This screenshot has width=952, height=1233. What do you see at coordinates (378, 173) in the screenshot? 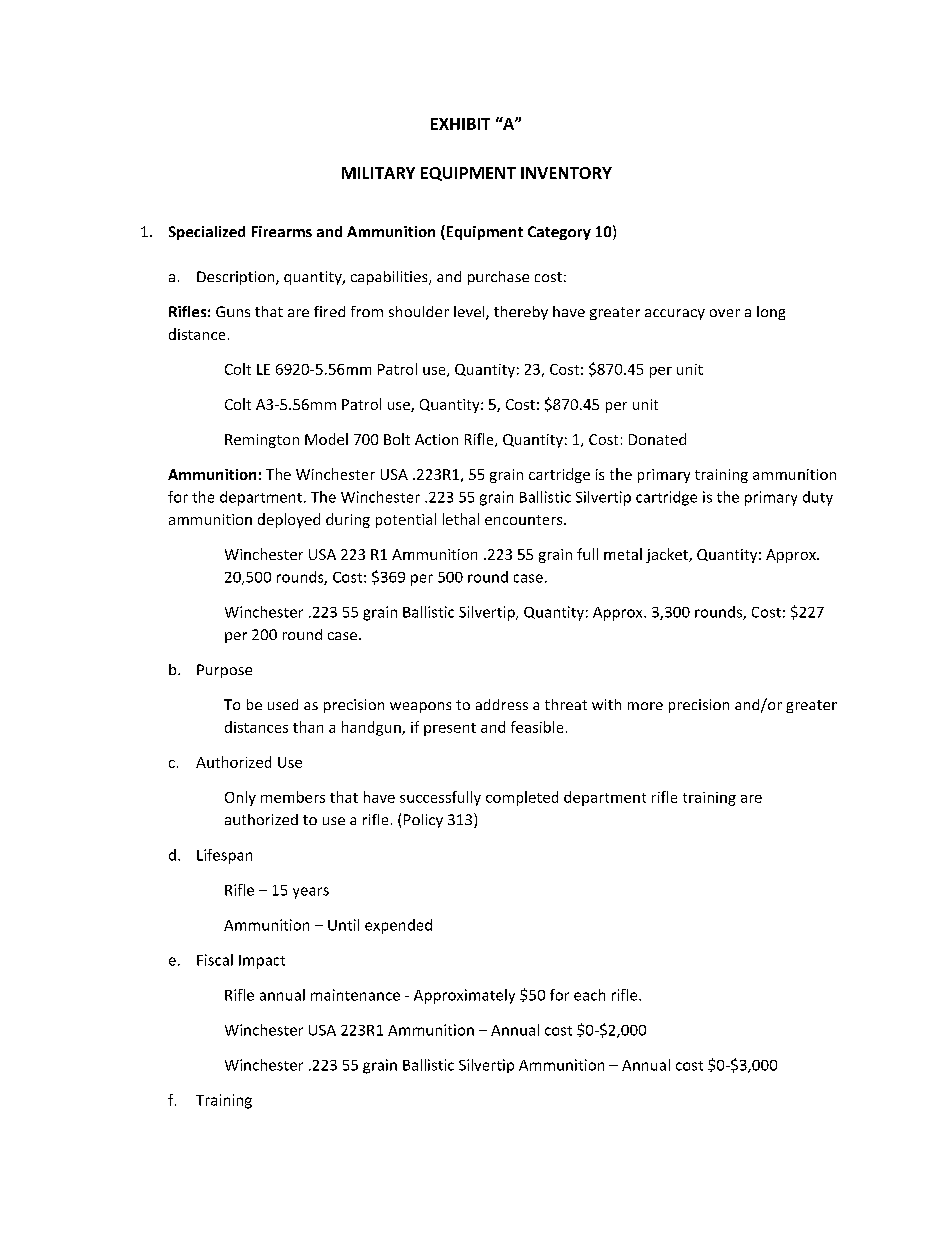
I see `MILITARY` at bounding box center [378, 173].
